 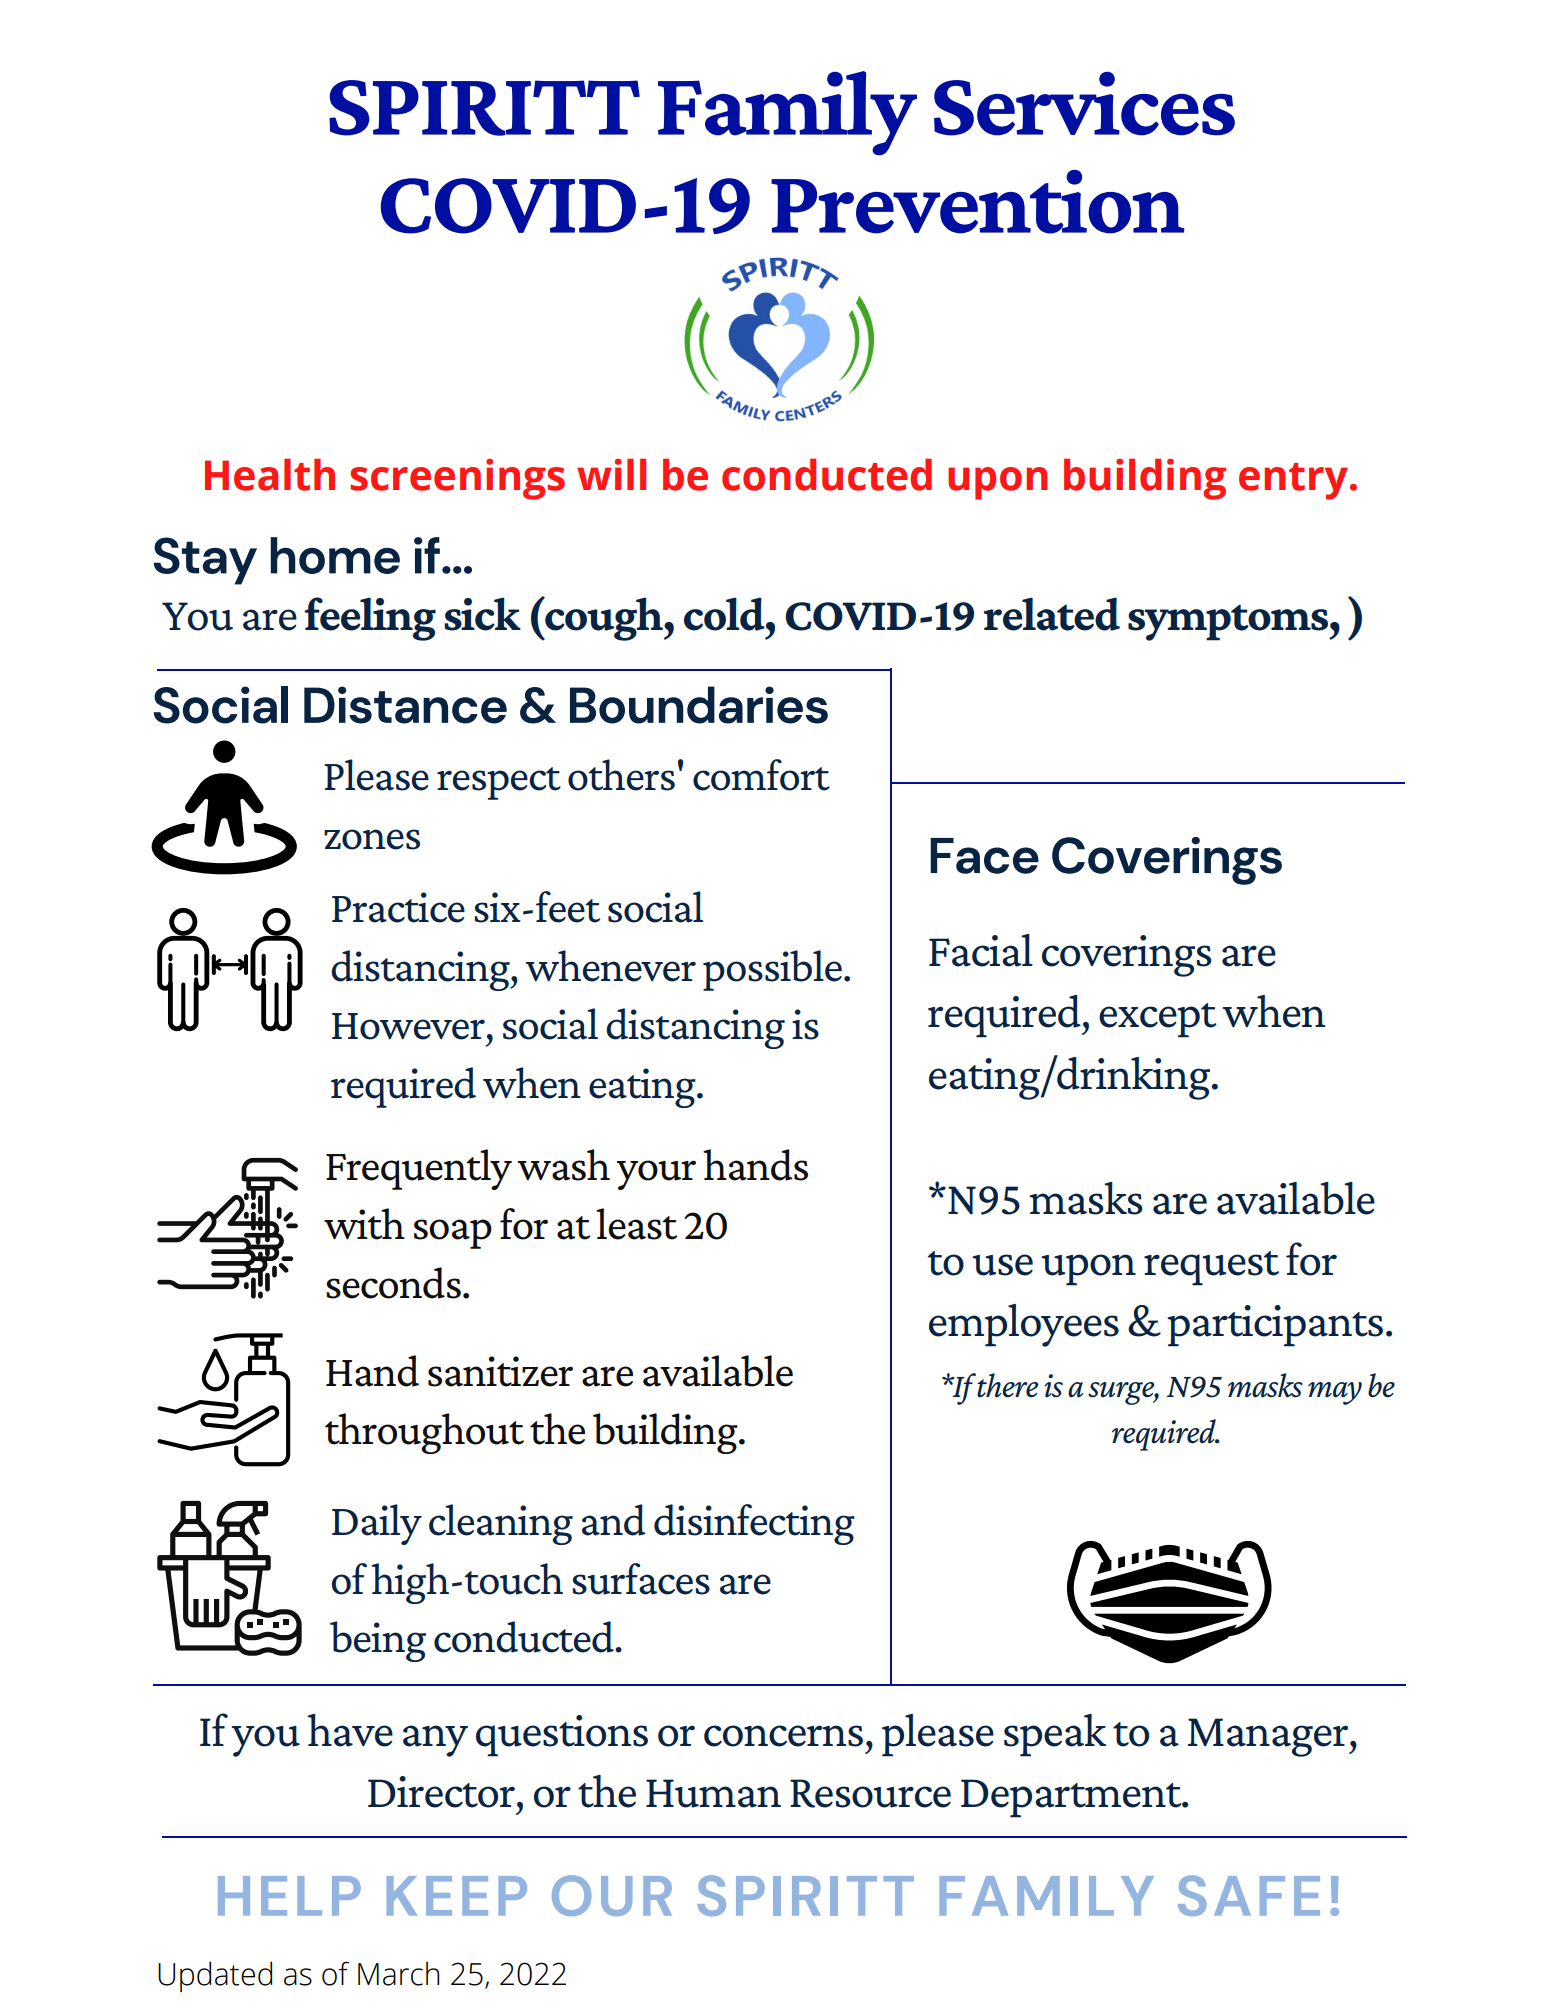 What do you see at coordinates (981, 950) in the document?
I see `Facial` at bounding box center [981, 950].
